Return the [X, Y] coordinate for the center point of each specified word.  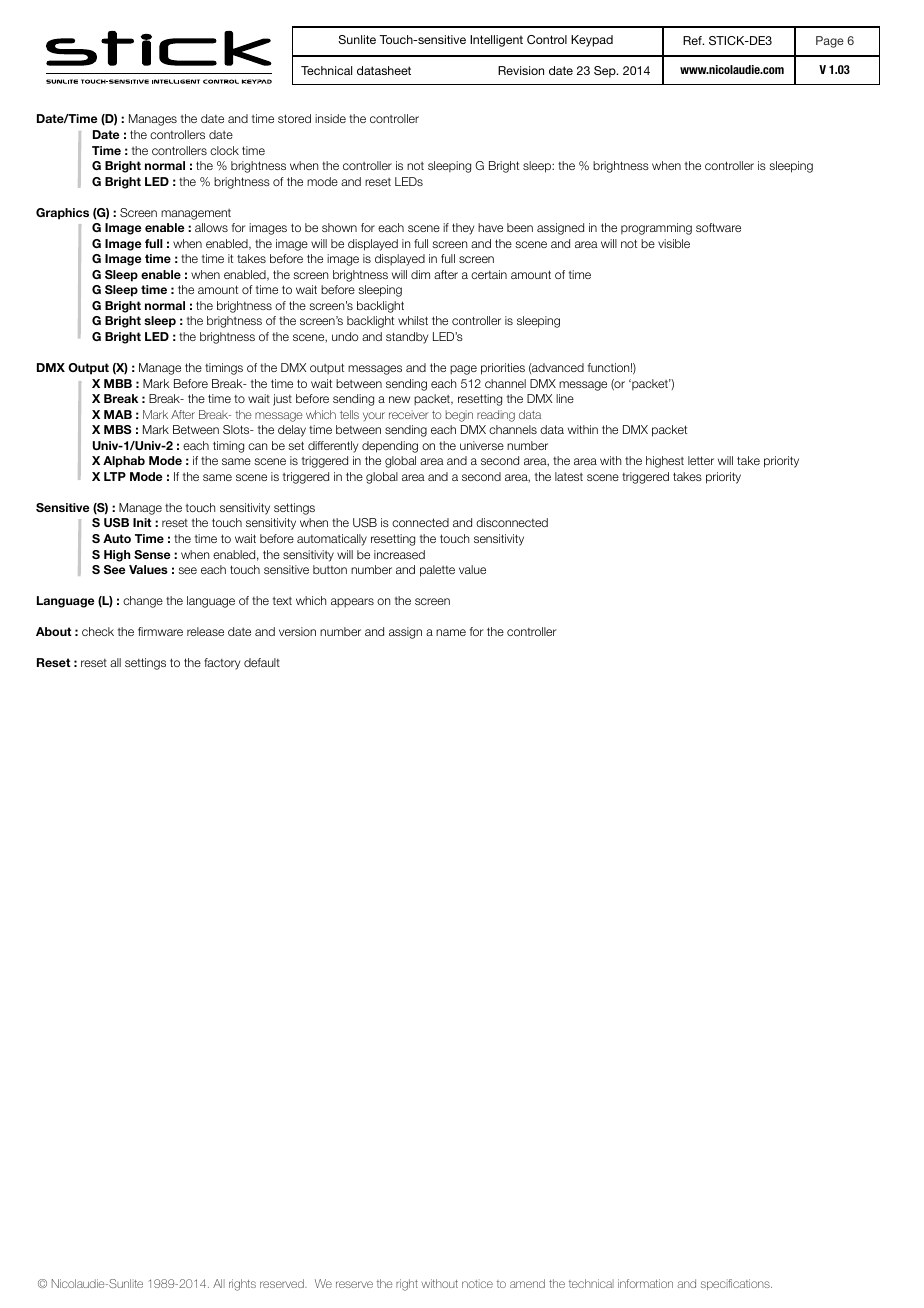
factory [222, 664]
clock [224, 150]
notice [477, 1283]
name [451, 632]
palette [437, 571]
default [262, 662]
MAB [118, 414]
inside [330, 118]
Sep [606, 72]
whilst [413, 320]
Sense [152, 554]
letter [701, 460]
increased [399, 554]
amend [527, 1283]
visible [674, 243]
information [645, 1283]
